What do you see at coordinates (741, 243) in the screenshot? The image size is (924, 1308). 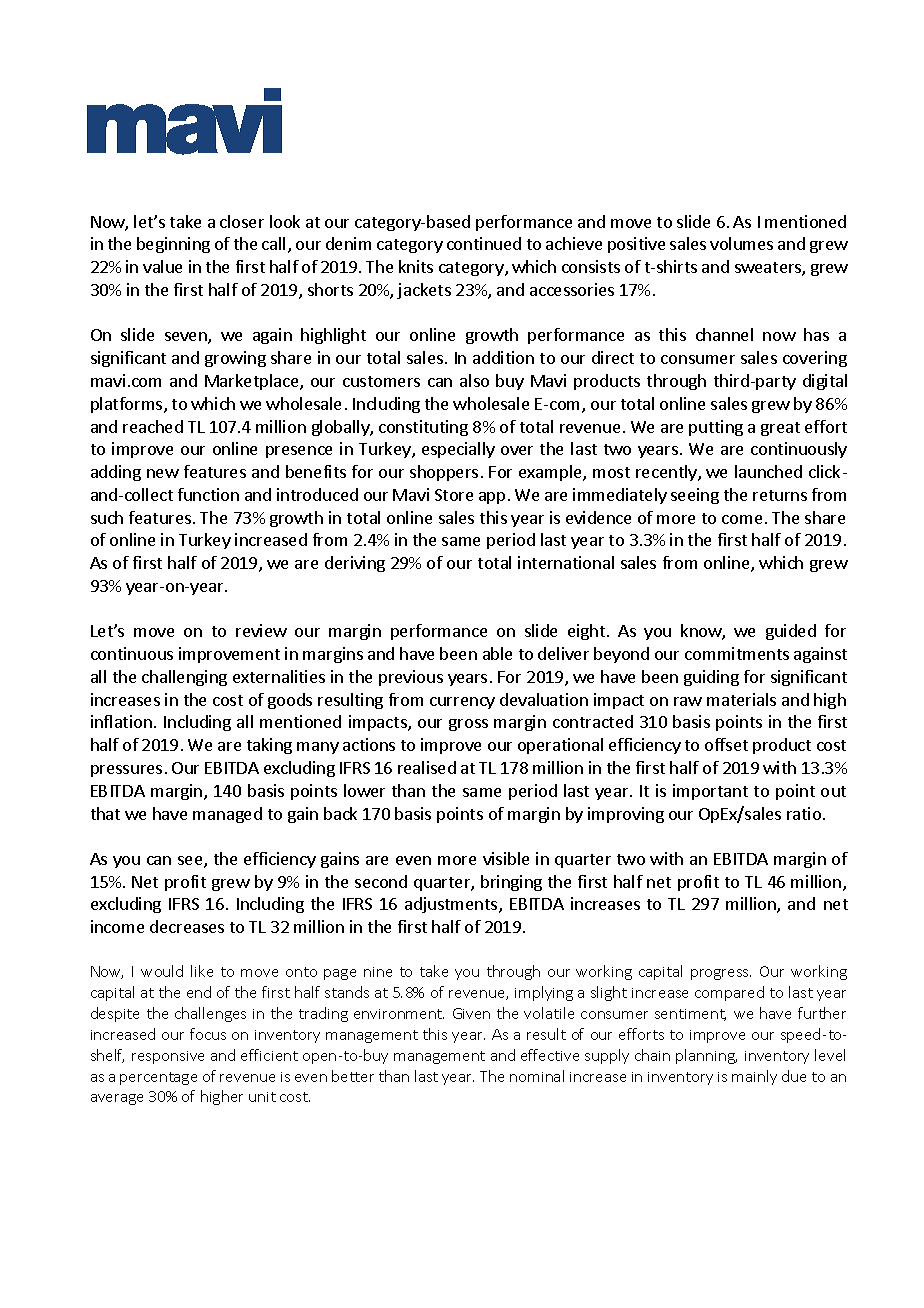 I see `volumes` at bounding box center [741, 243].
